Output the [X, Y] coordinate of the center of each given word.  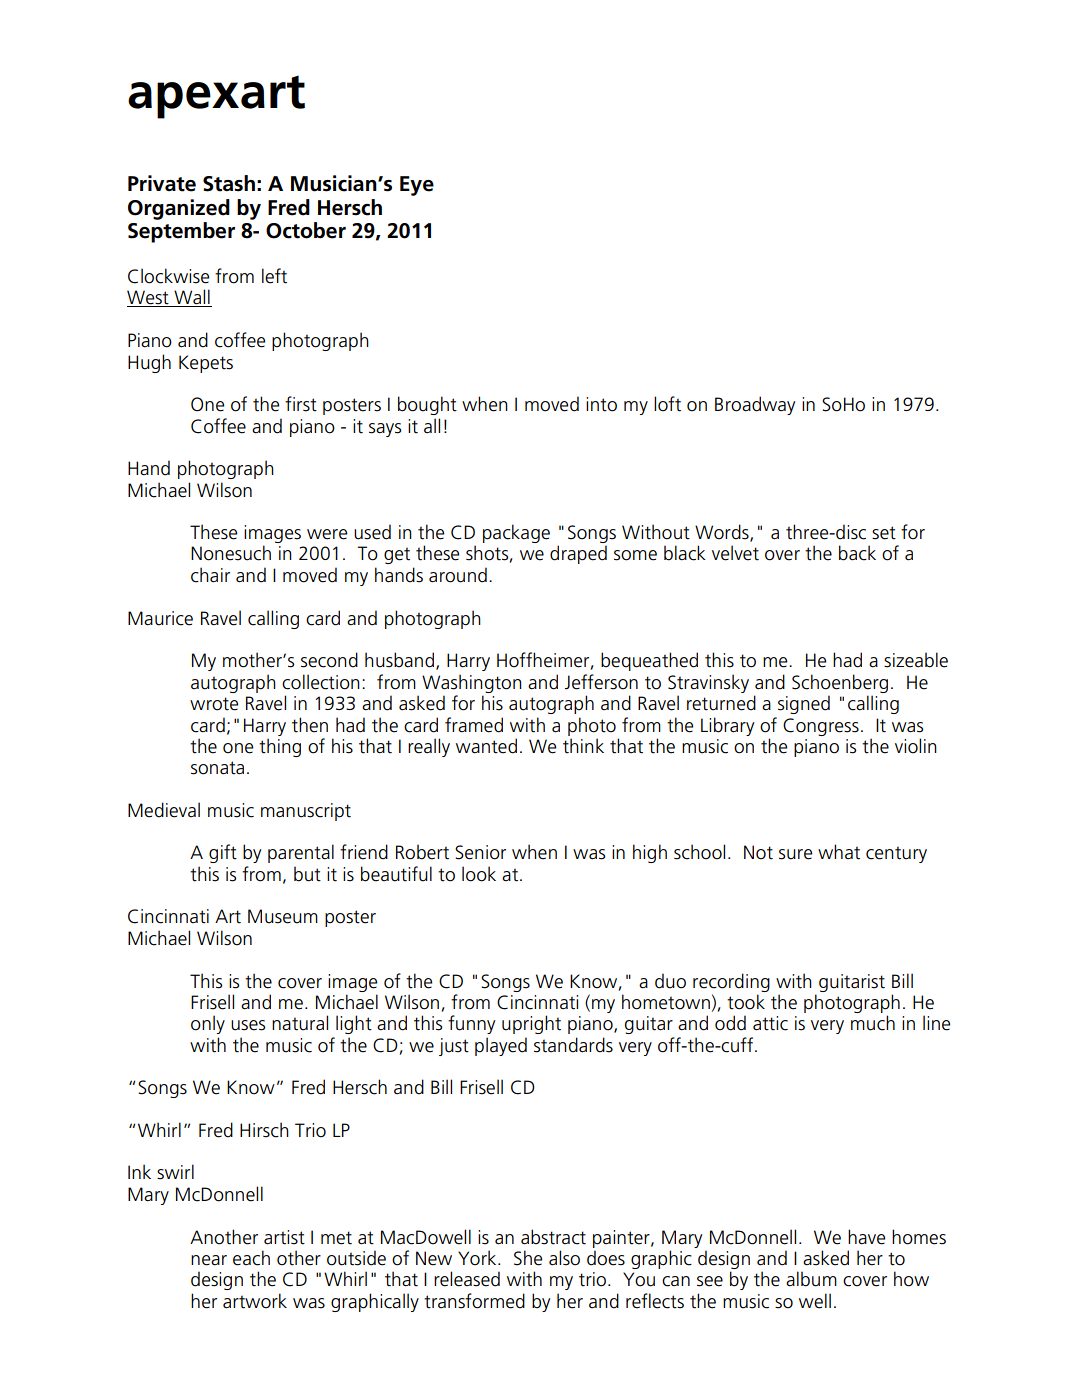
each [251, 1258]
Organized [179, 209]
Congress [821, 727]
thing [280, 747]
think [583, 746]
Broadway [755, 405]
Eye [417, 186]
